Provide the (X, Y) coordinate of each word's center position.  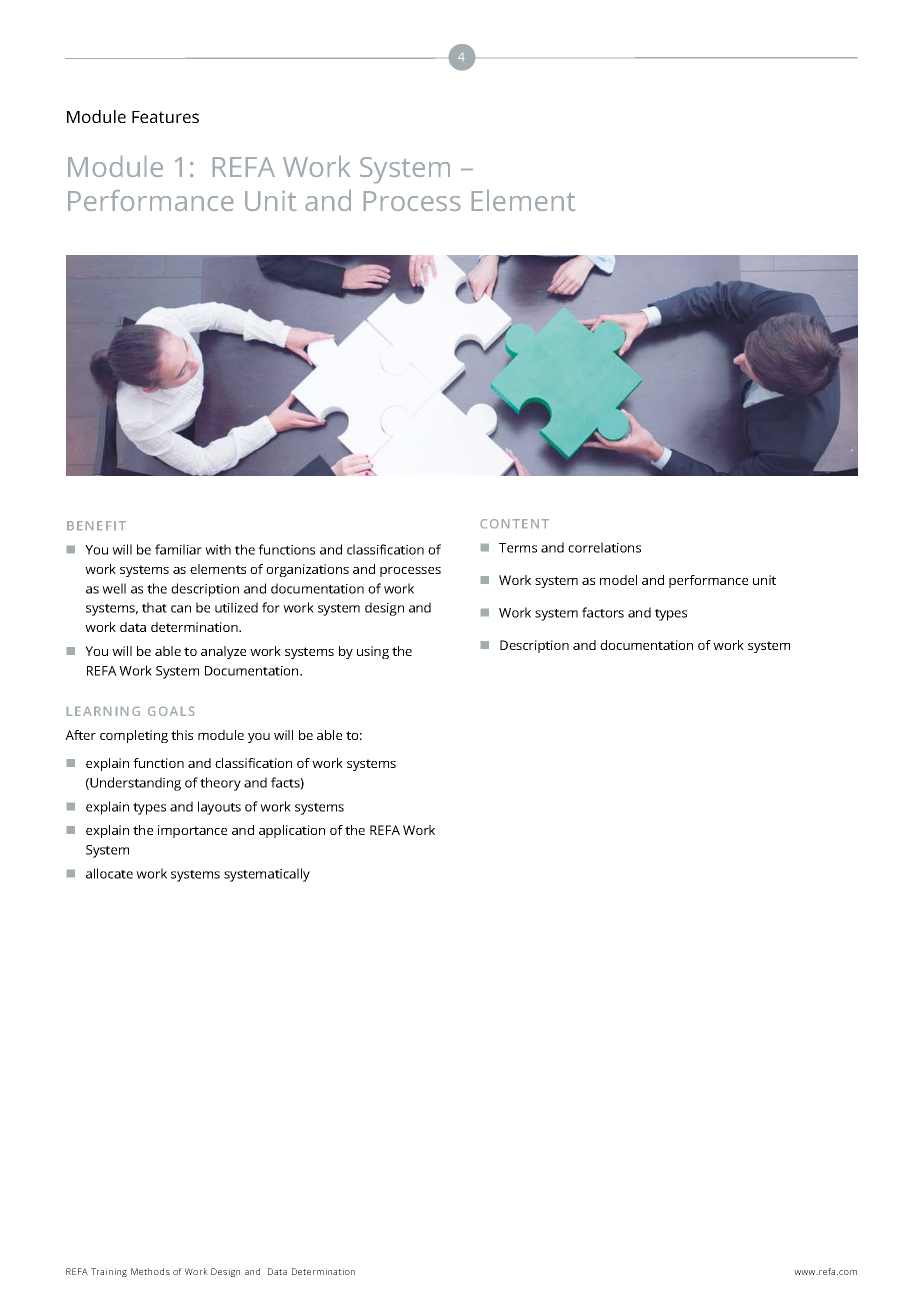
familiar (178, 549)
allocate (109, 873)
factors (603, 612)
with (218, 549)
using (373, 652)
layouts (219, 808)
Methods (150, 1271)
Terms (518, 548)
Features (165, 117)
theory (220, 784)
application (292, 831)
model (618, 580)
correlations (604, 547)
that (154, 607)
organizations (307, 570)
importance (192, 831)
